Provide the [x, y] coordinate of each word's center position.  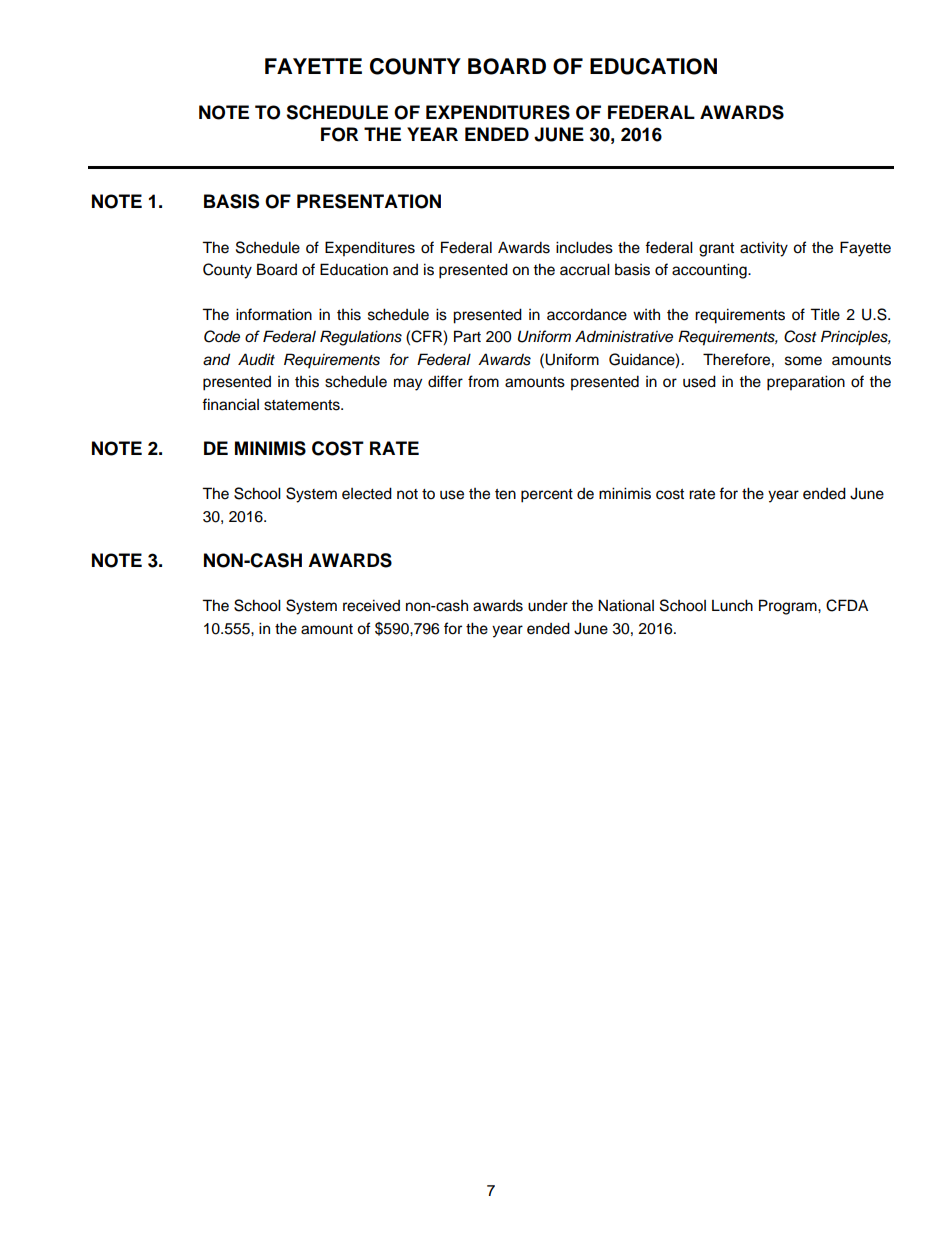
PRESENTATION [369, 201]
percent [547, 496]
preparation [806, 383]
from [483, 381]
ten [505, 494]
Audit [256, 359]
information [274, 314]
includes [584, 247]
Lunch [732, 605]
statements [303, 405]
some [803, 361]
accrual [585, 269]
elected [367, 493]
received [371, 605]
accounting [710, 271]
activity [764, 249]
